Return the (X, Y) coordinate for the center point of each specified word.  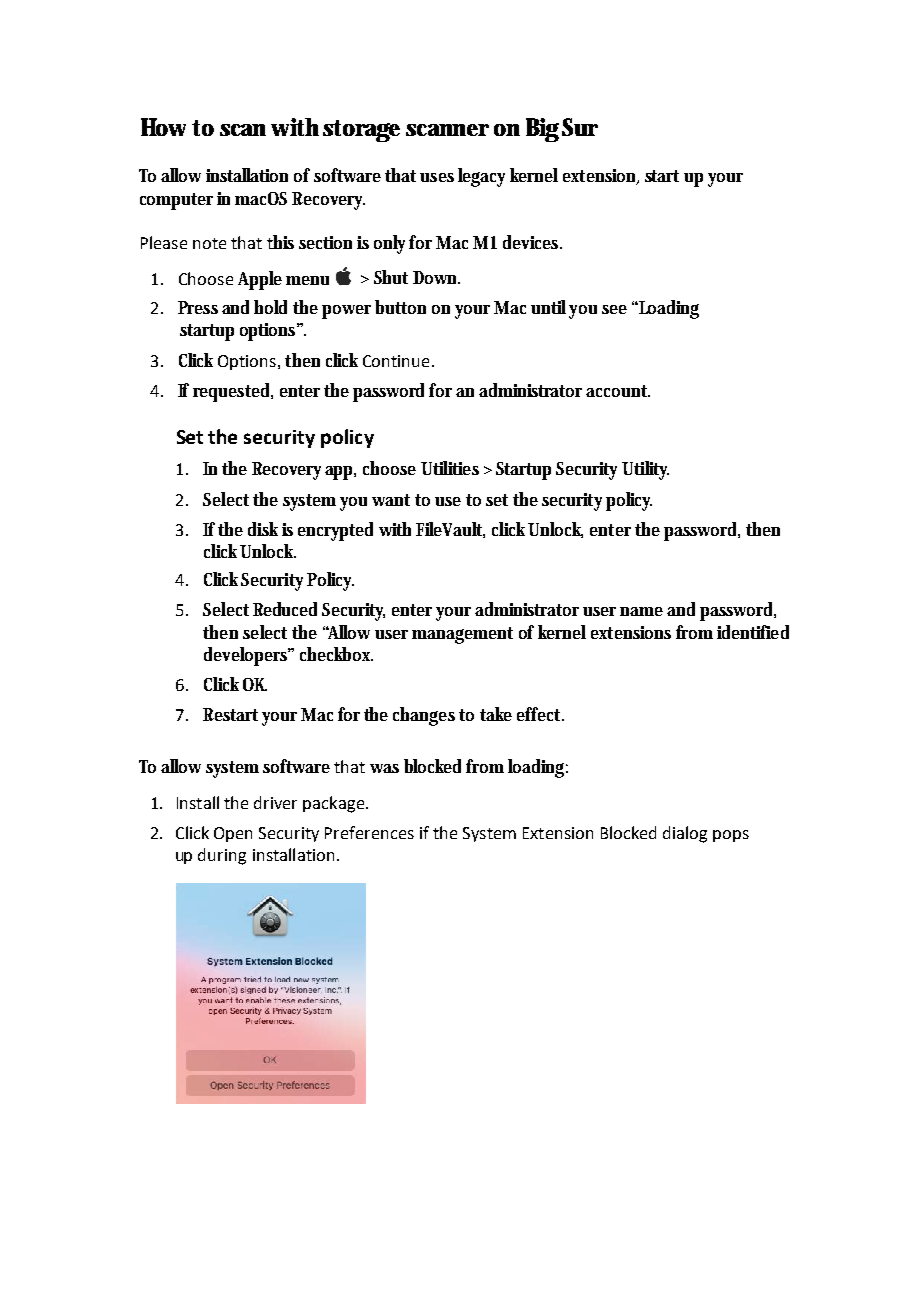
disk (263, 529)
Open (233, 834)
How (163, 127)
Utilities (450, 468)
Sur (580, 127)
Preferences (369, 832)
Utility (645, 470)
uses (437, 177)
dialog (685, 834)
